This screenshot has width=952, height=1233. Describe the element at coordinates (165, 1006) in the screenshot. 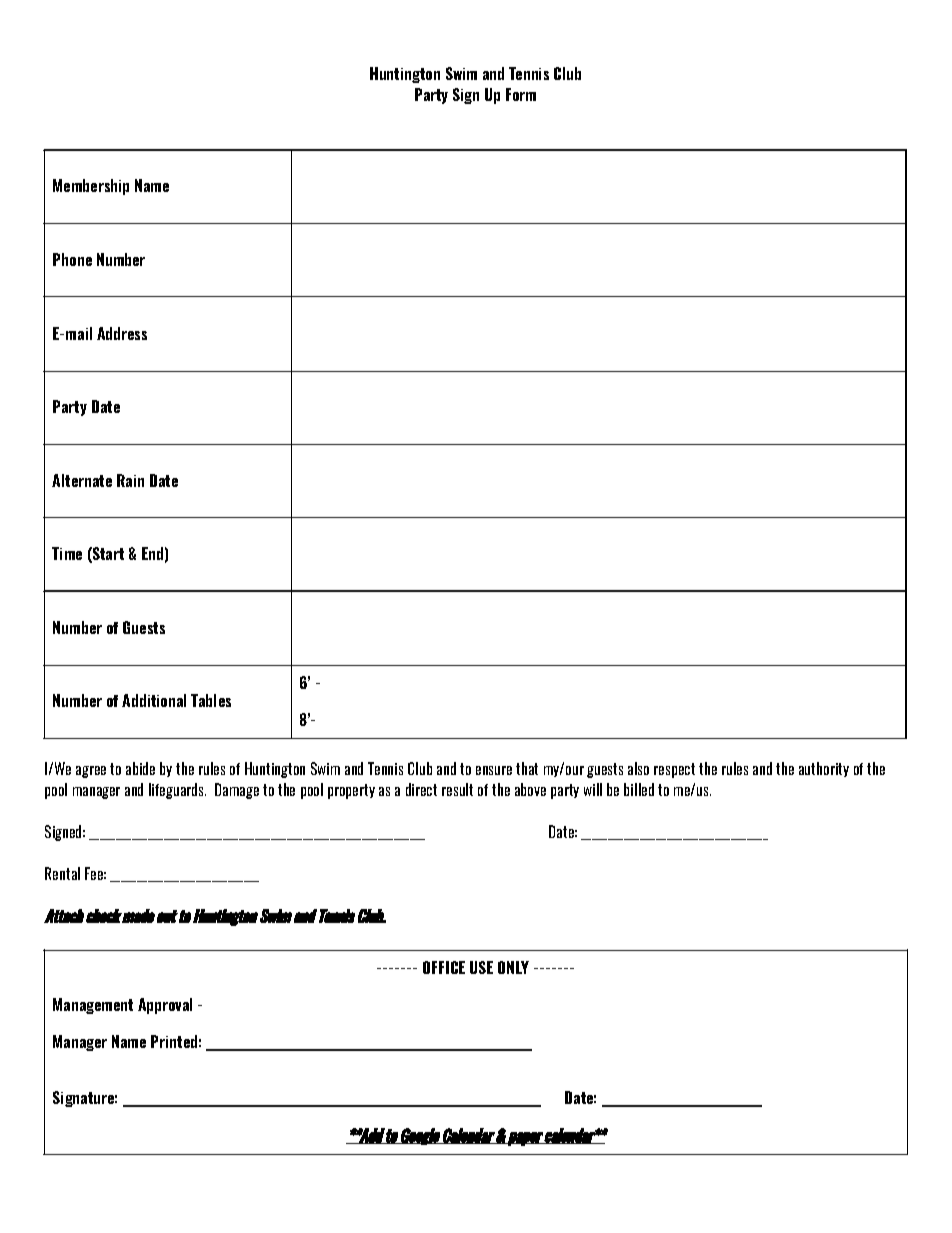

I see `Approval` at that location.
